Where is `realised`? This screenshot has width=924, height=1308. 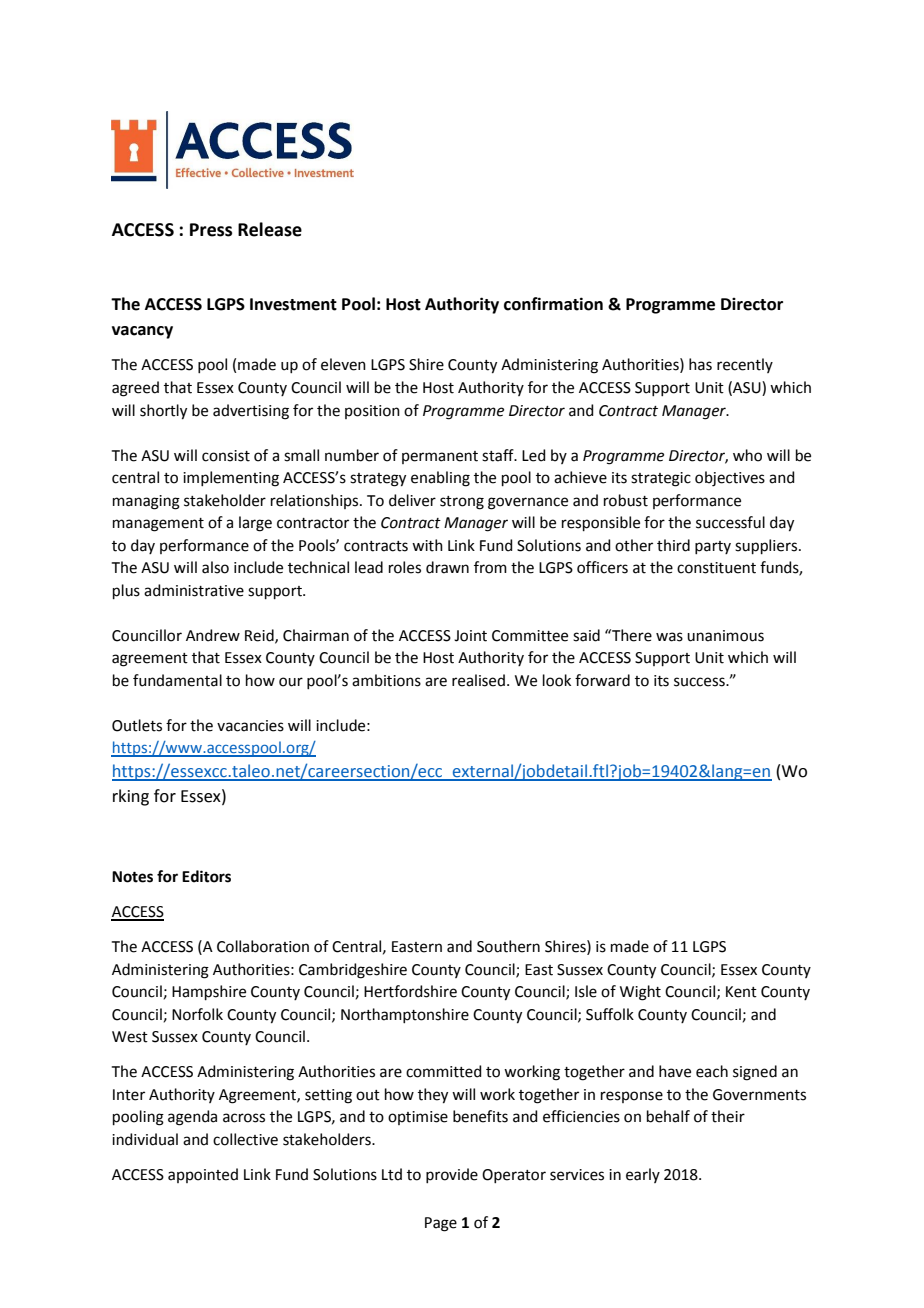
realised is located at coordinates (478, 680).
